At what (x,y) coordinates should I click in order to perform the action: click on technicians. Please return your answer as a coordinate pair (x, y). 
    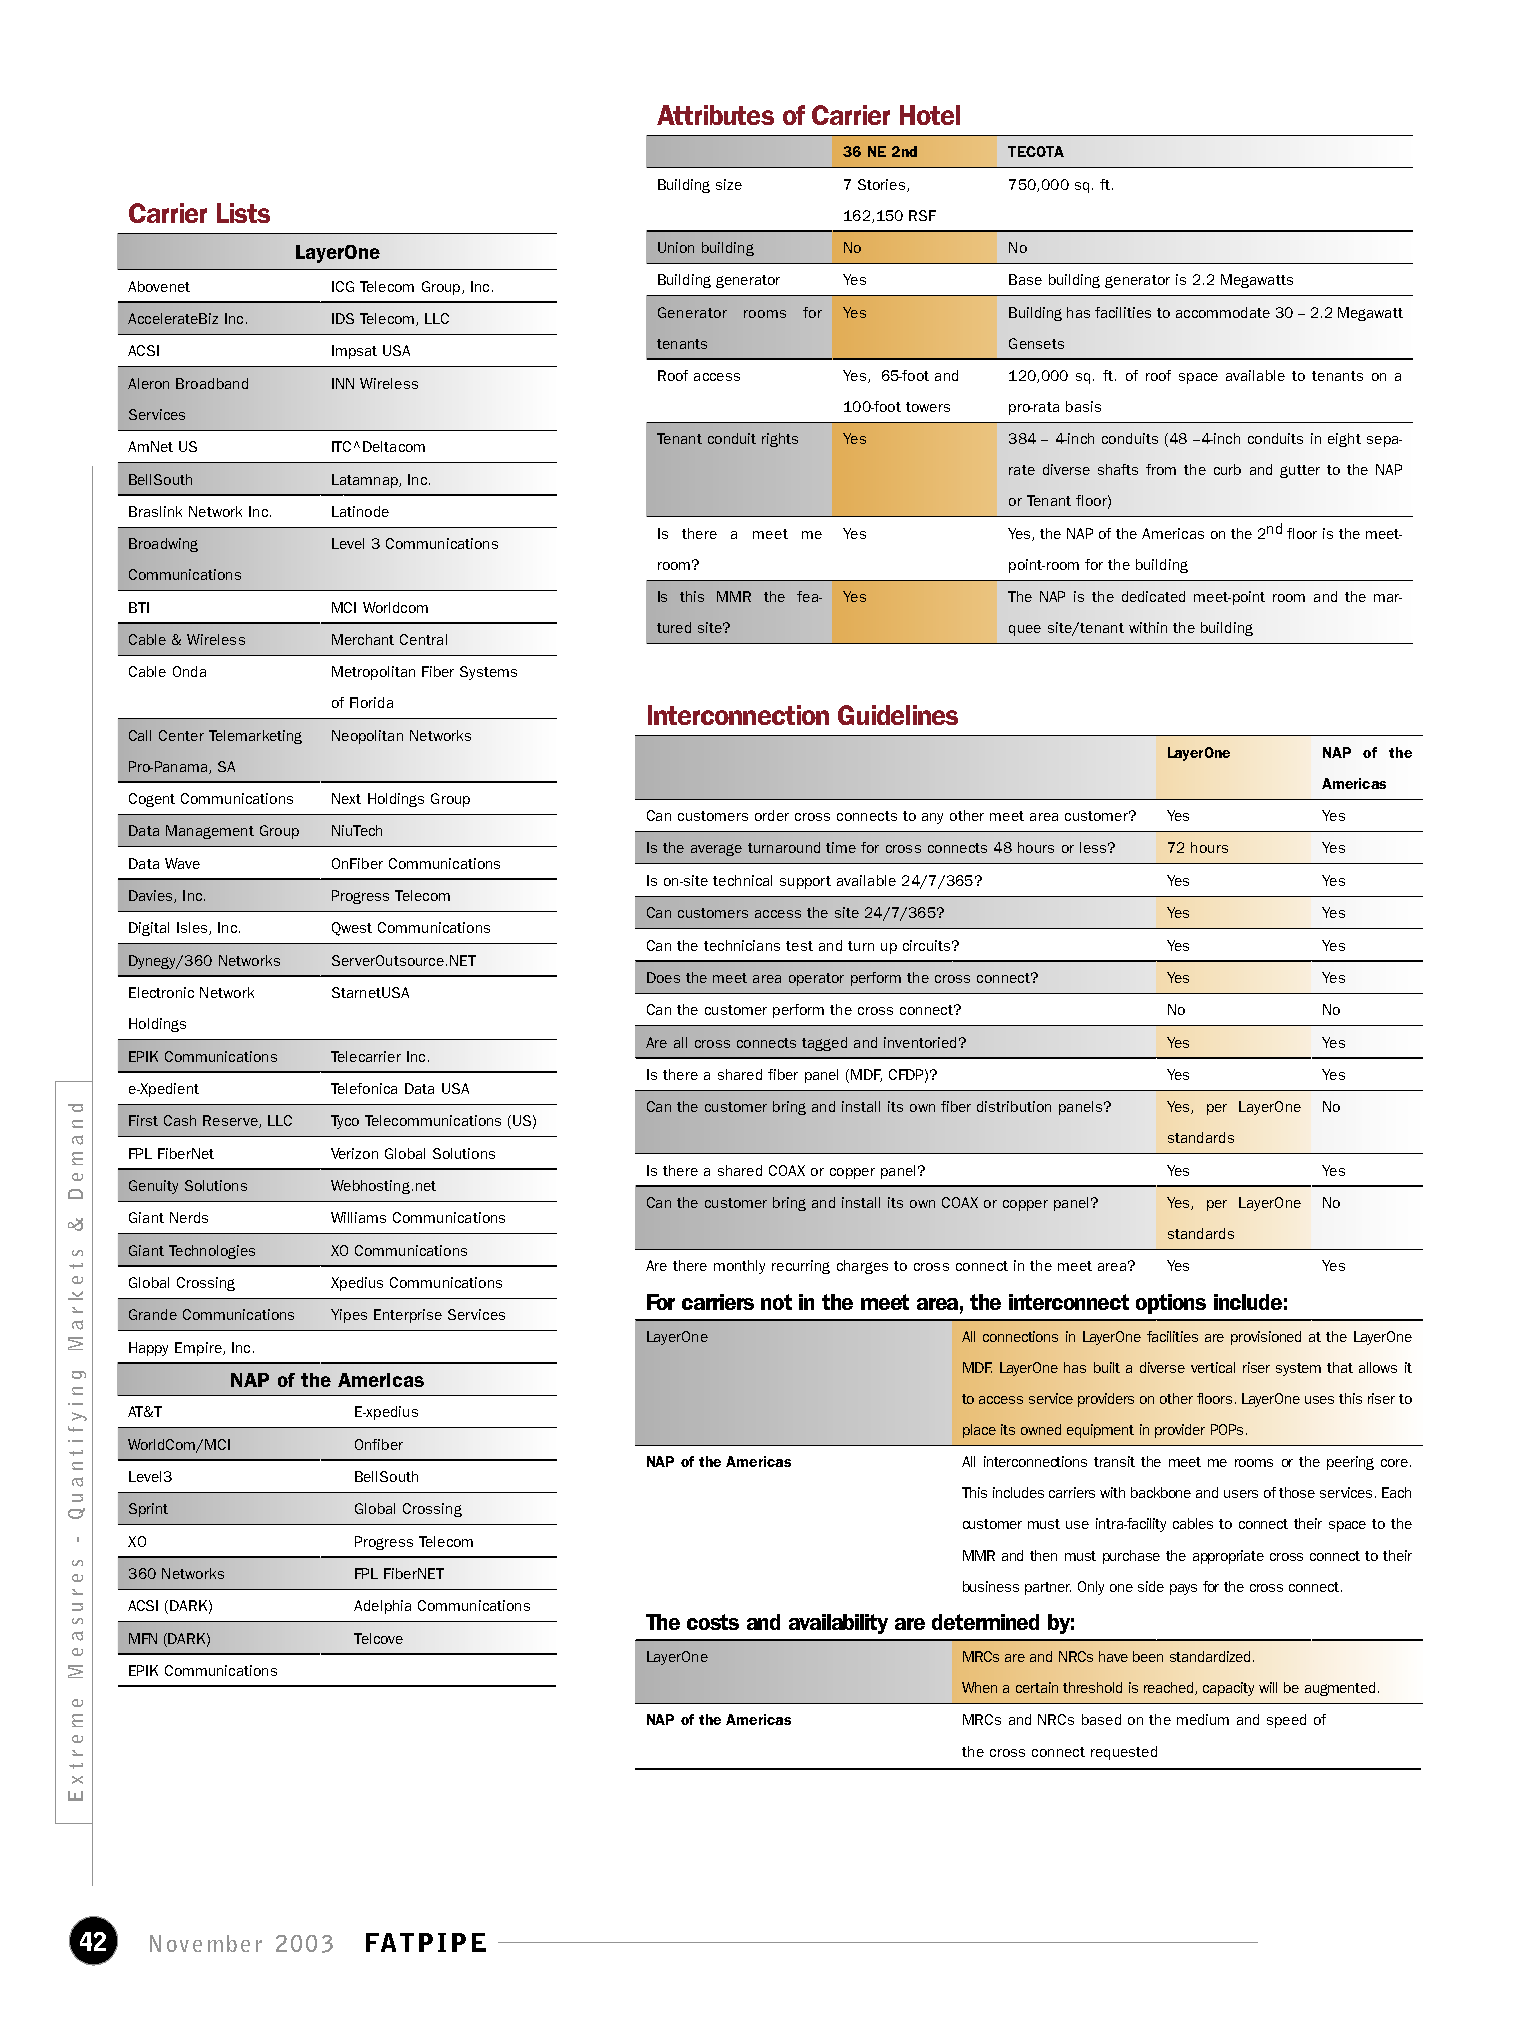
    Looking at the image, I should click on (742, 945).
